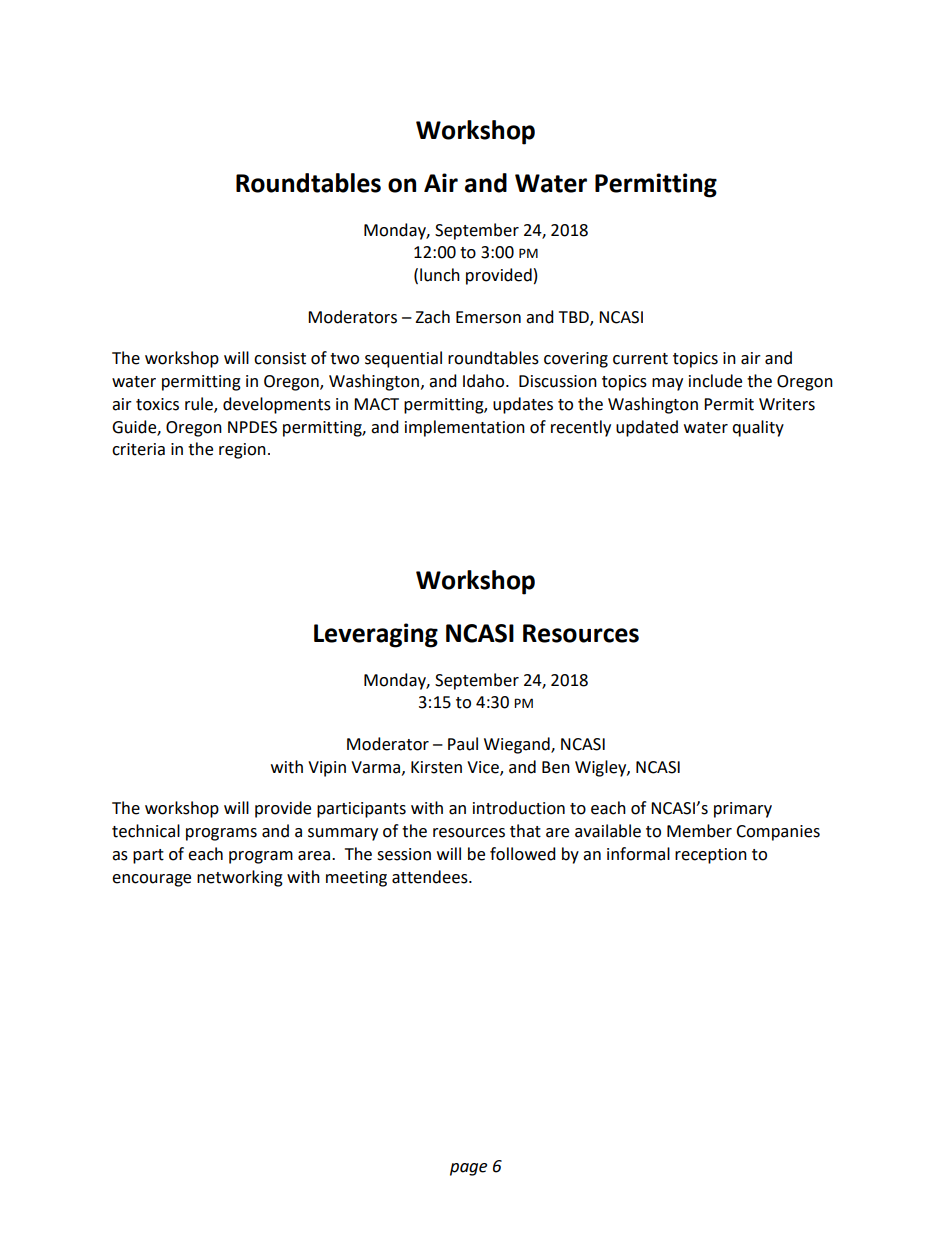 This screenshot has width=952, height=1233. What do you see at coordinates (465, 428) in the screenshot?
I see `implementation` at bounding box center [465, 428].
